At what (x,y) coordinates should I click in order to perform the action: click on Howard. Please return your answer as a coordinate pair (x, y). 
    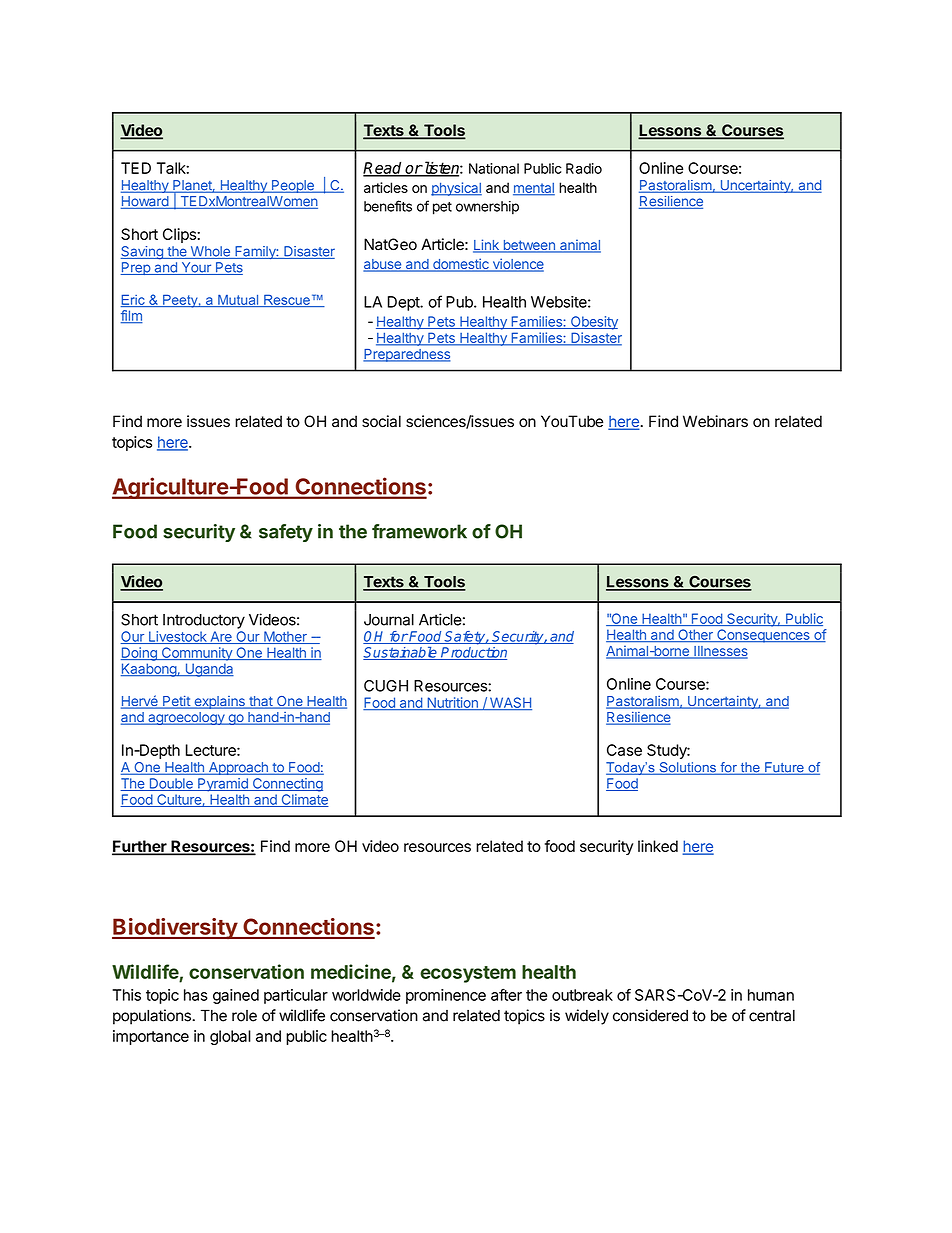
    Looking at the image, I should click on (145, 202).
